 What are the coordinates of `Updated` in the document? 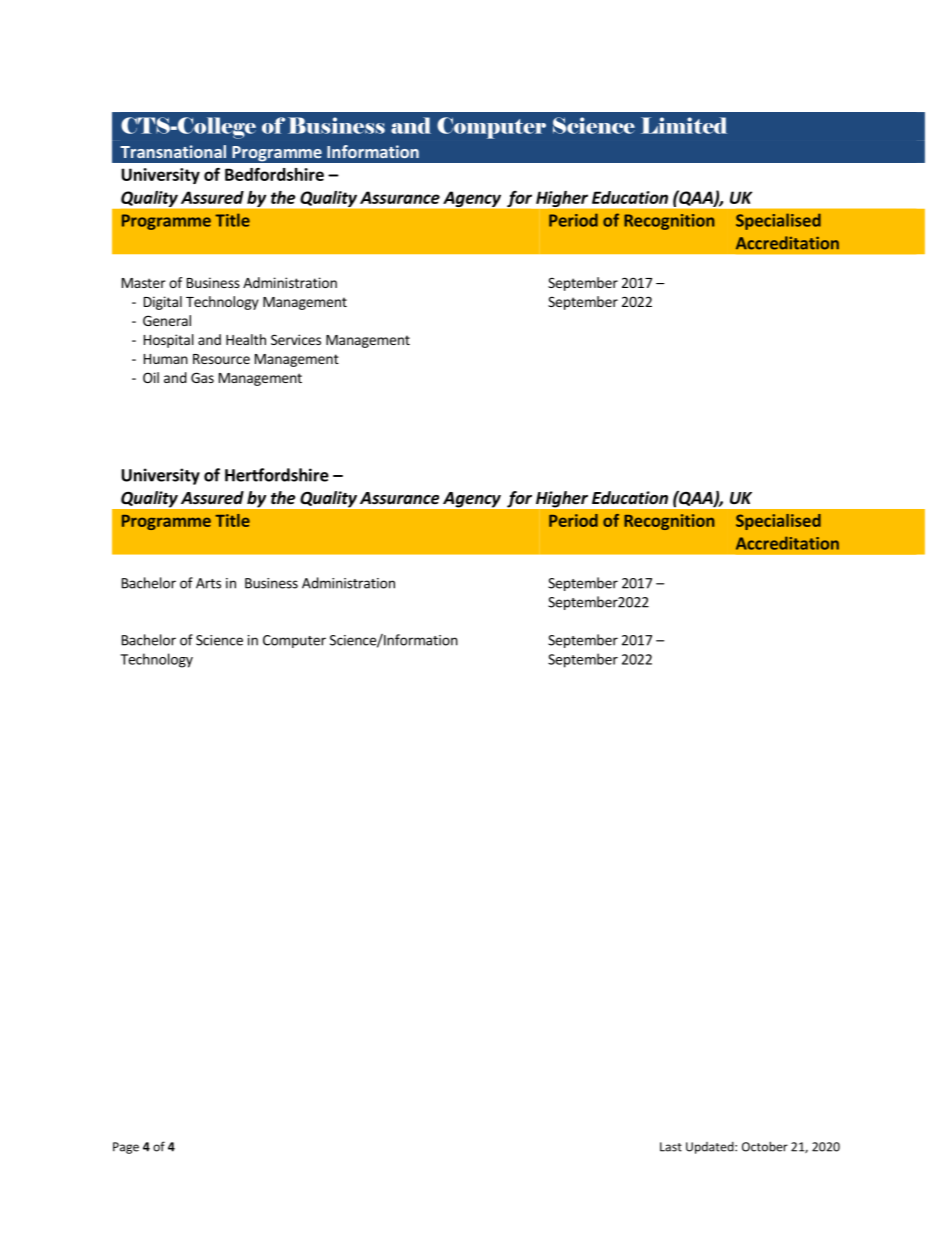 It's located at (711, 1148).
